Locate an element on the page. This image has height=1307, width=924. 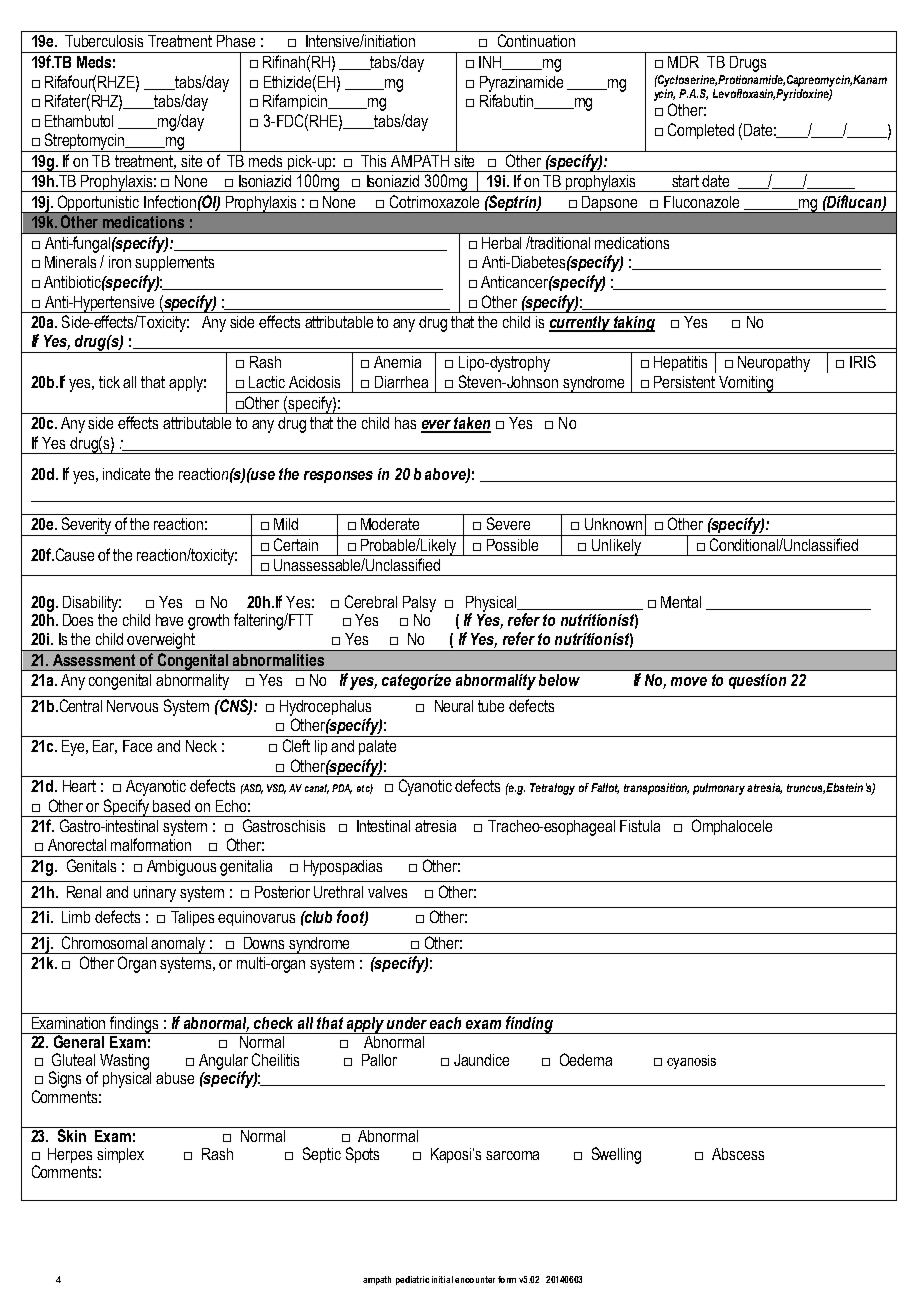
Abscess is located at coordinates (738, 1154).
